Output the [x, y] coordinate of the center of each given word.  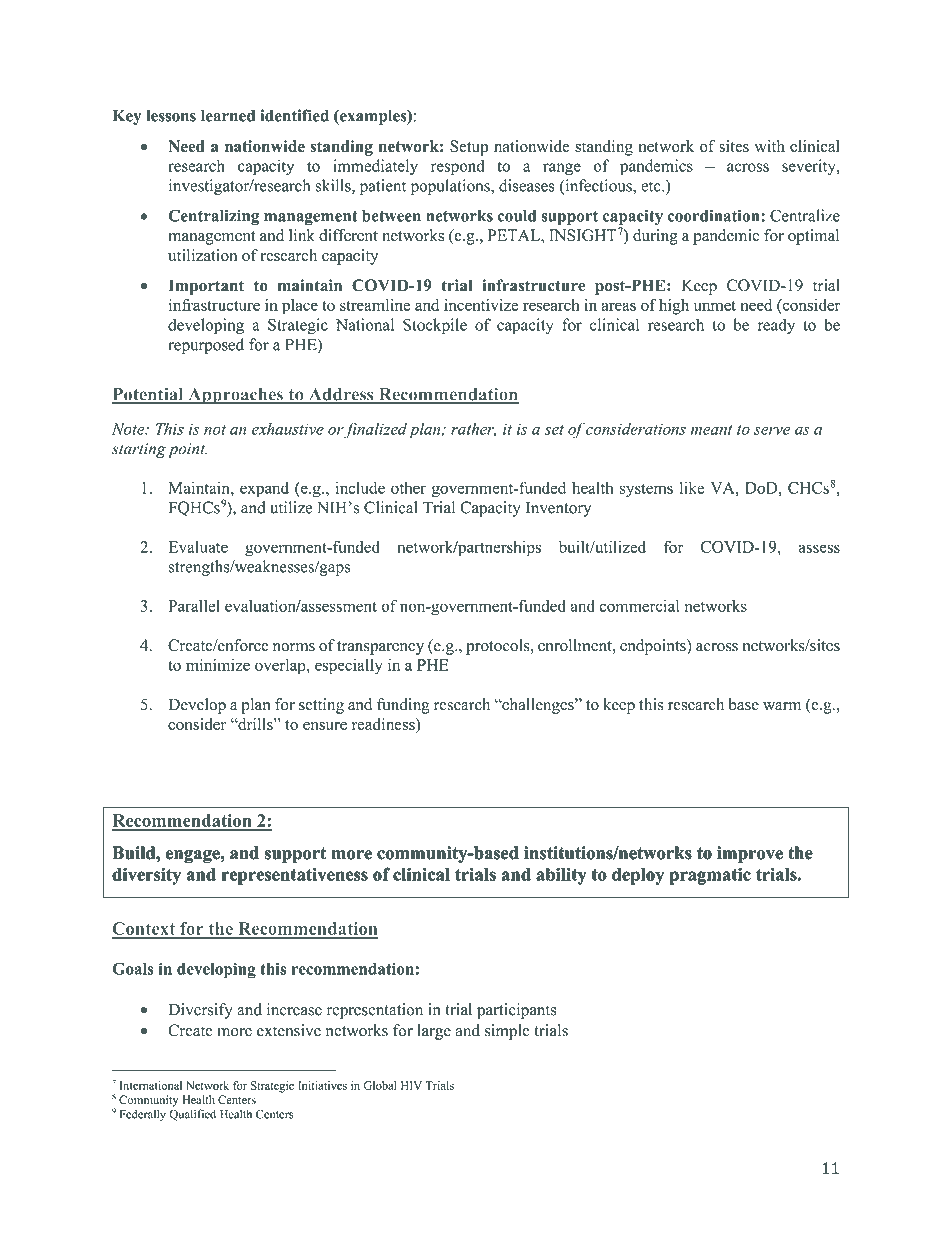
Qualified [192, 1115]
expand [264, 489]
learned [228, 115]
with [770, 146]
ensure [325, 726]
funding [403, 706]
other [408, 487]
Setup [469, 148]
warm [782, 706]
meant [712, 430]
